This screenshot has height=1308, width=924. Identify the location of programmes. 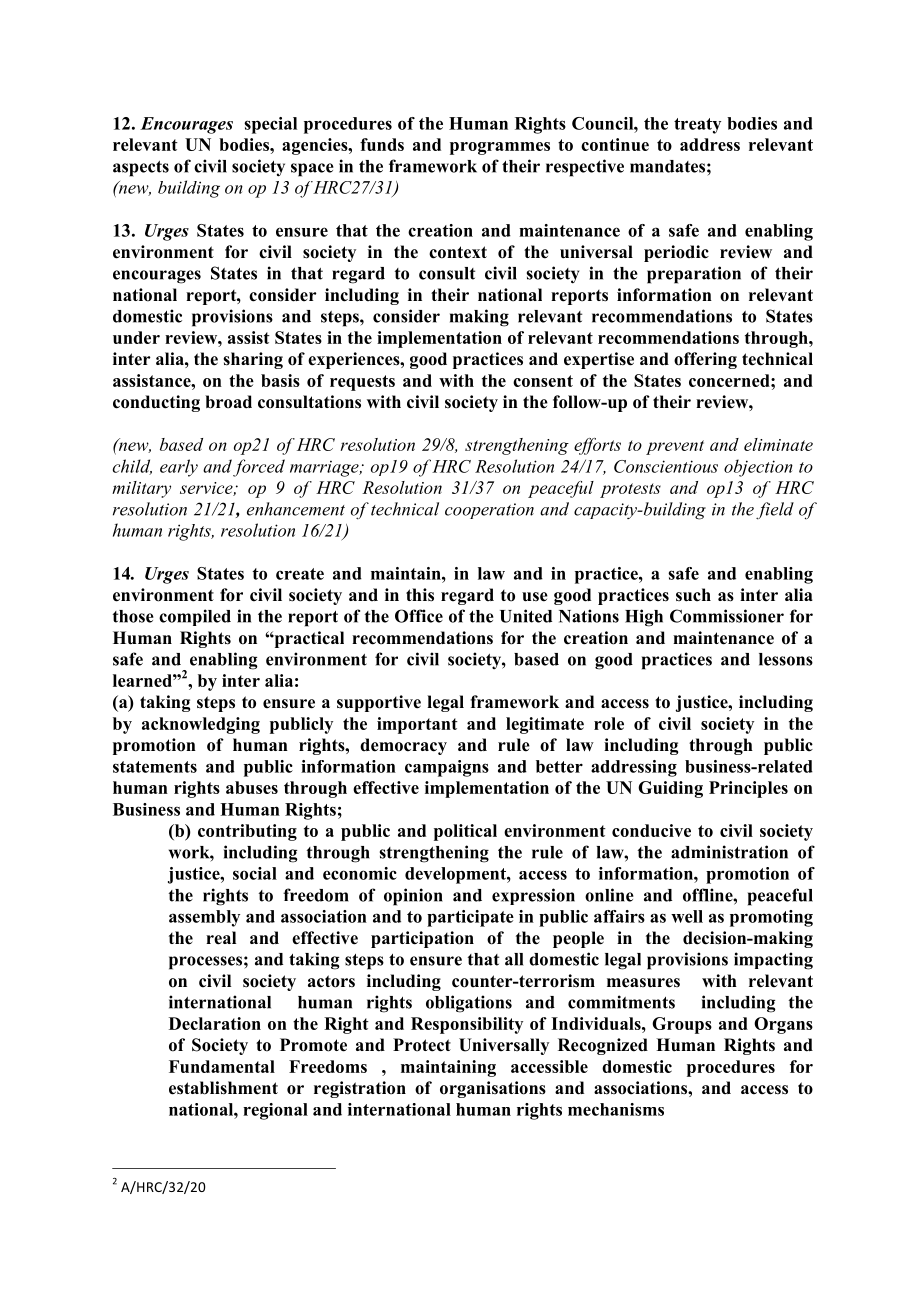
(500, 148).
